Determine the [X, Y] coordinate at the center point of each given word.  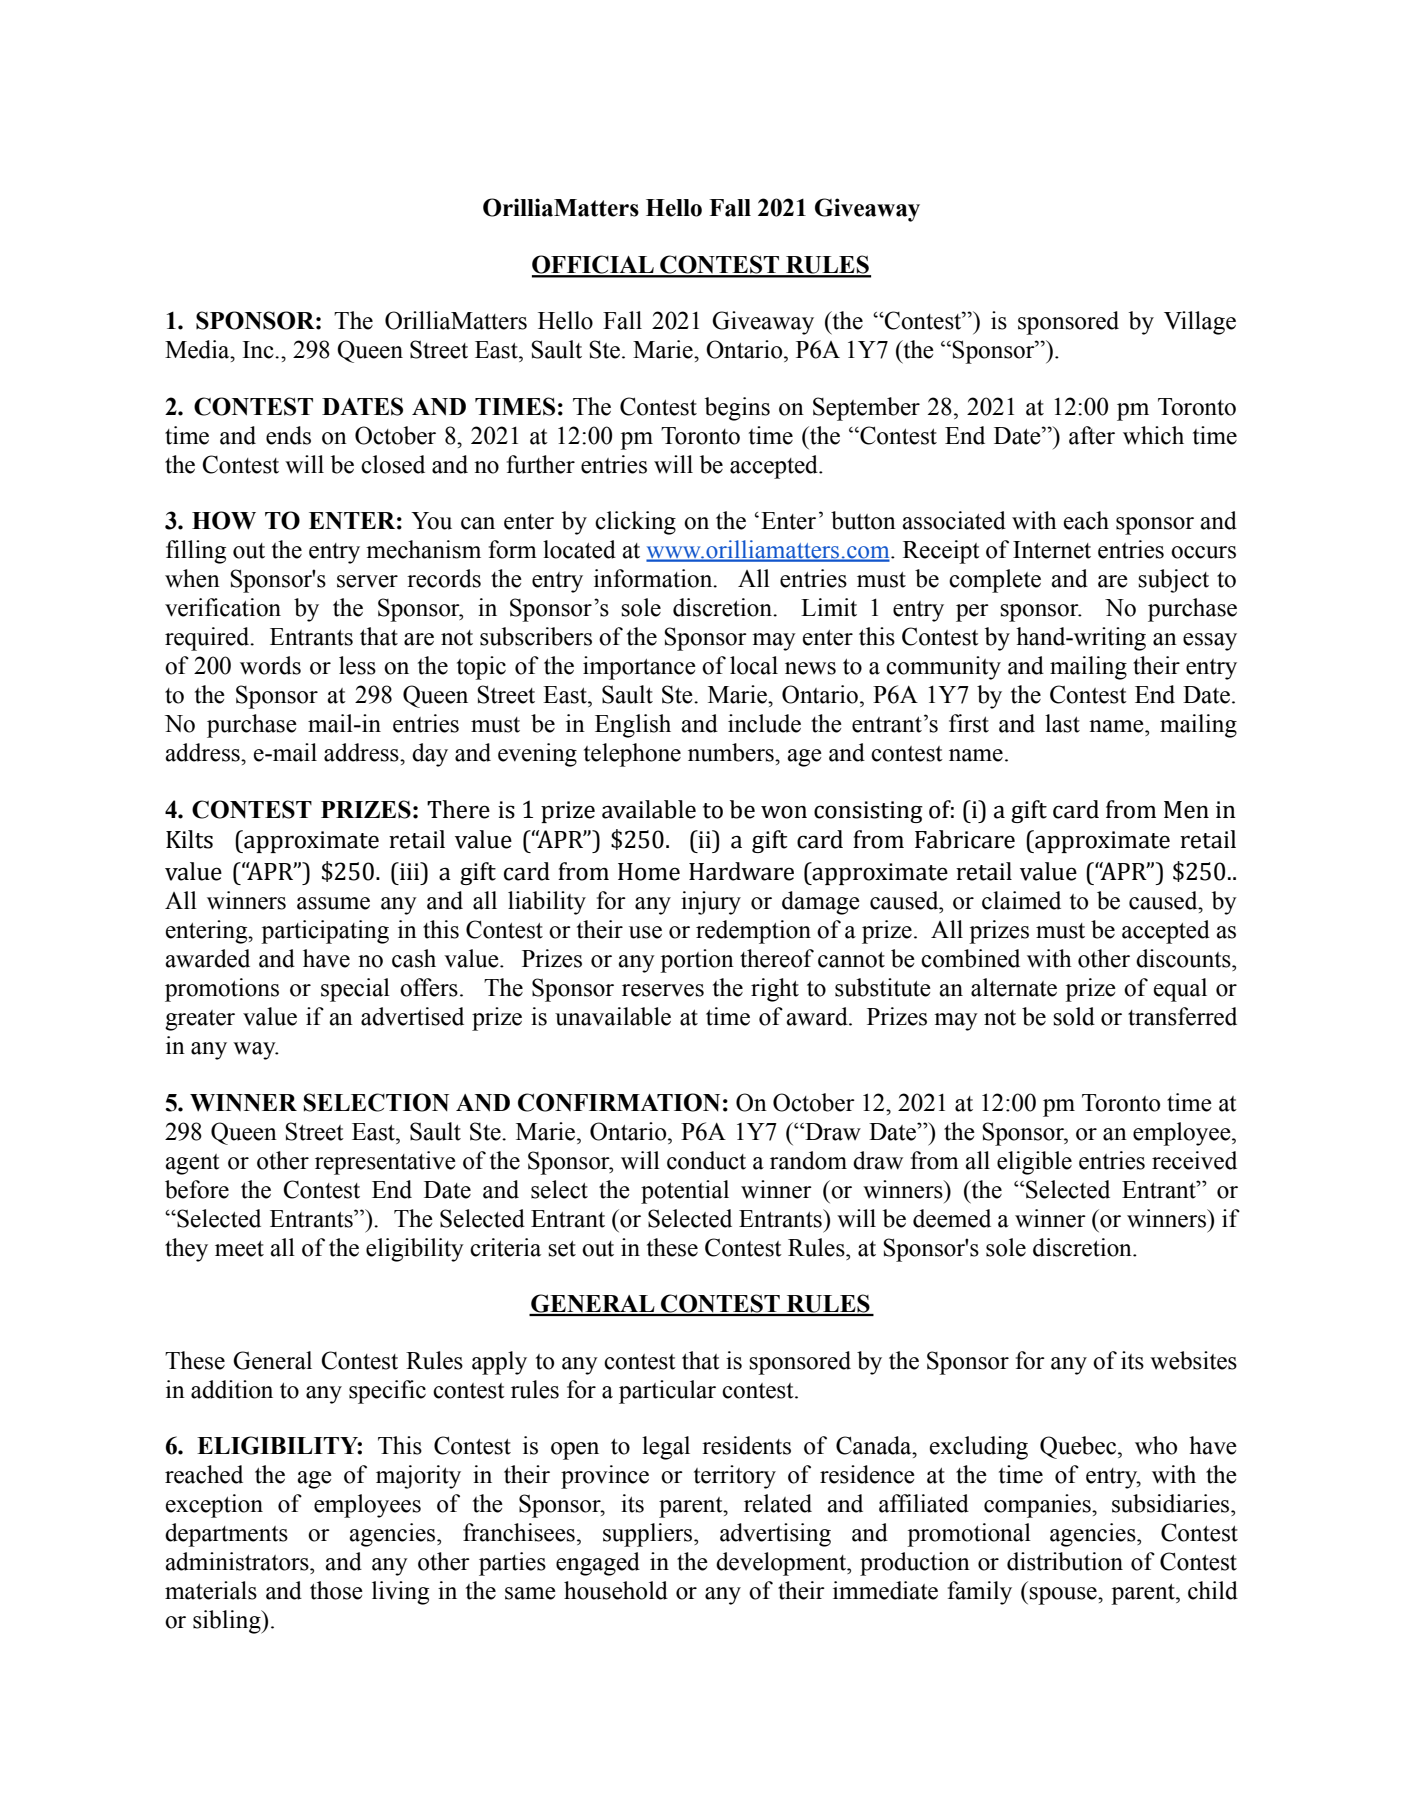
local [754, 665]
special [355, 990]
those [336, 1590]
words [270, 665]
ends [288, 435]
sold [1074, 1016]
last [1062, 723]
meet [239, 1249]
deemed [952, 1218]
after [1092, 435]
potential [685, 1192]
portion [697, 961]
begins [737, 409]
